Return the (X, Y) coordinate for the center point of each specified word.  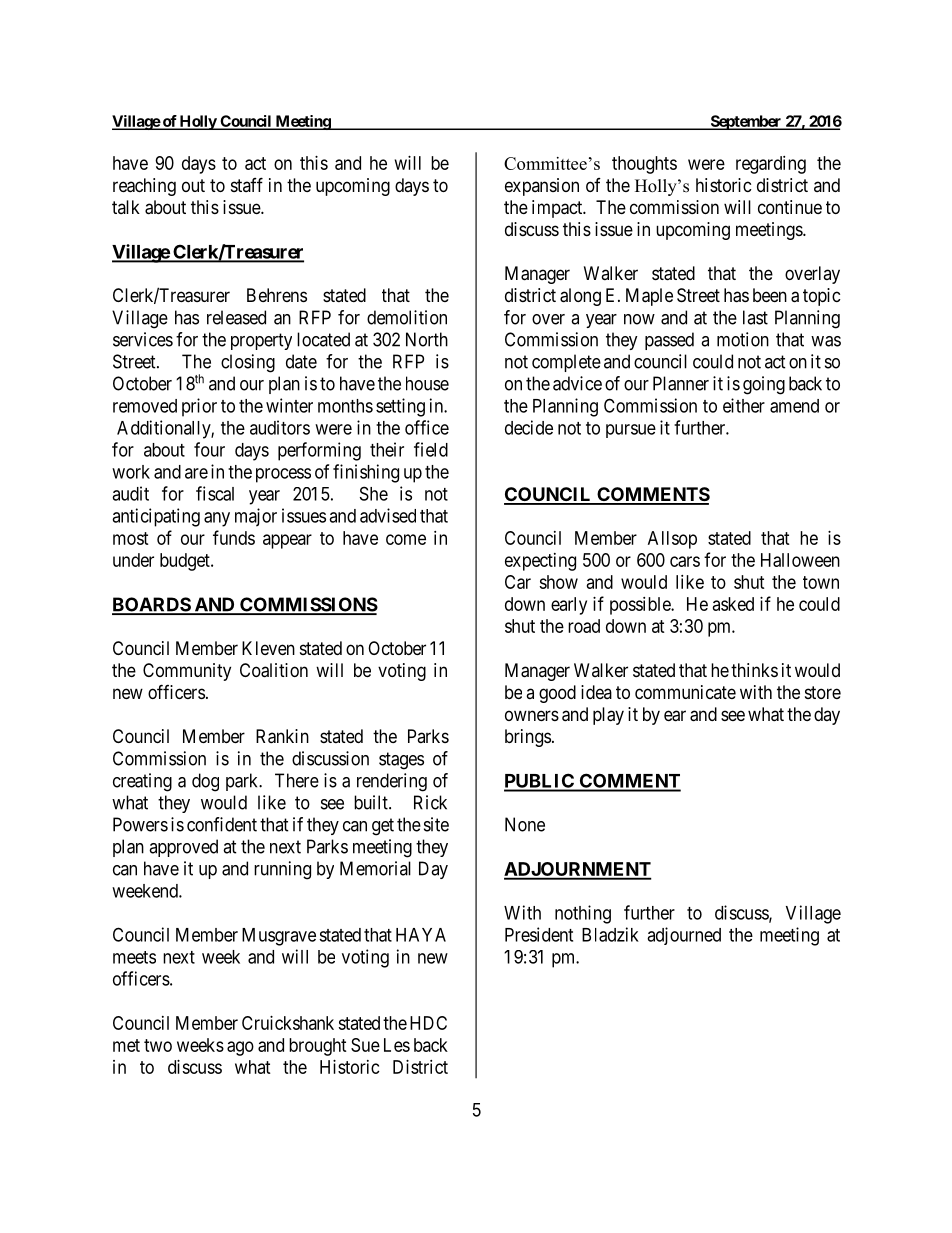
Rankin (282, 736)
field (431, 449)
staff (247, 184)
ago (240, 1048)
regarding (771, 165)
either (744, 405)
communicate (685, 692)
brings (528, 738)
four (209, 449)
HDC (428, 1023)
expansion (542, 187)
